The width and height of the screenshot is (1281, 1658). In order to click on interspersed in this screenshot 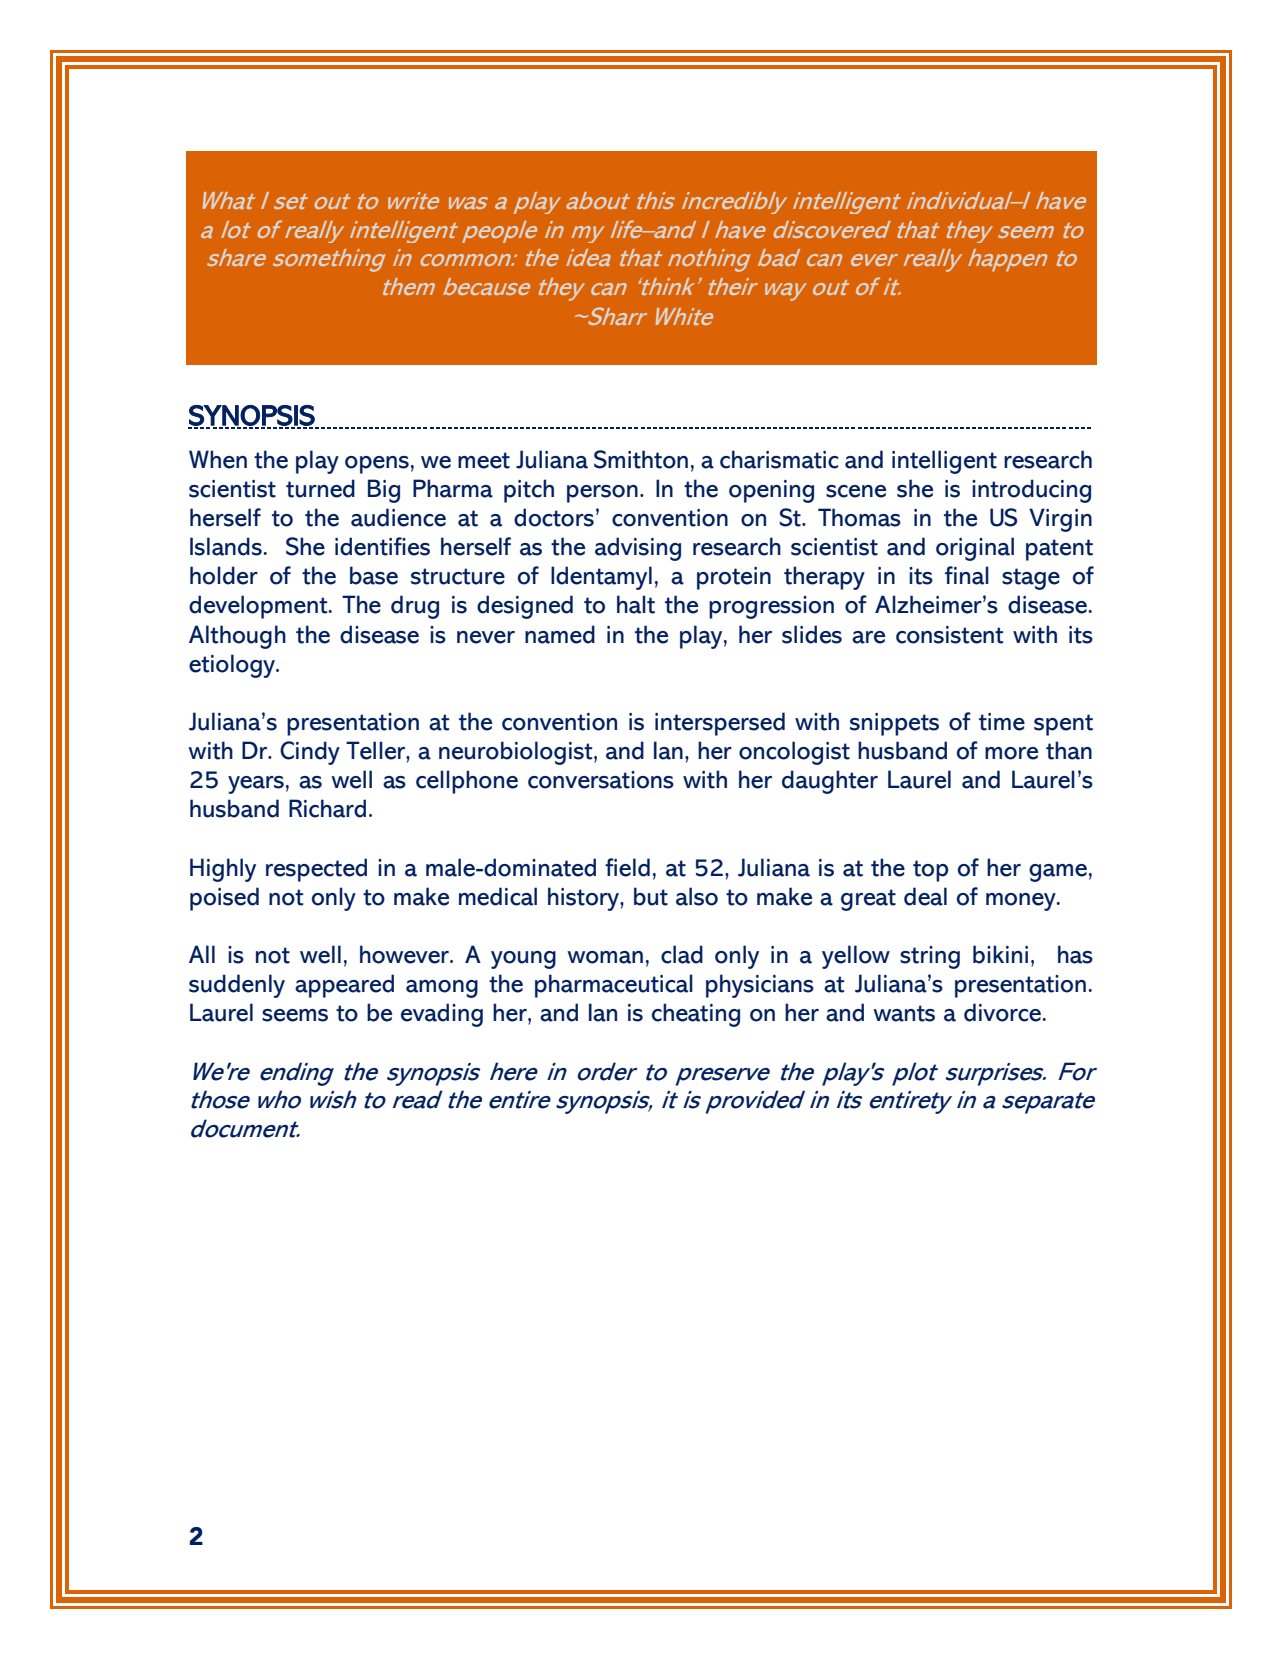, I will do `click(720, 724)`.
